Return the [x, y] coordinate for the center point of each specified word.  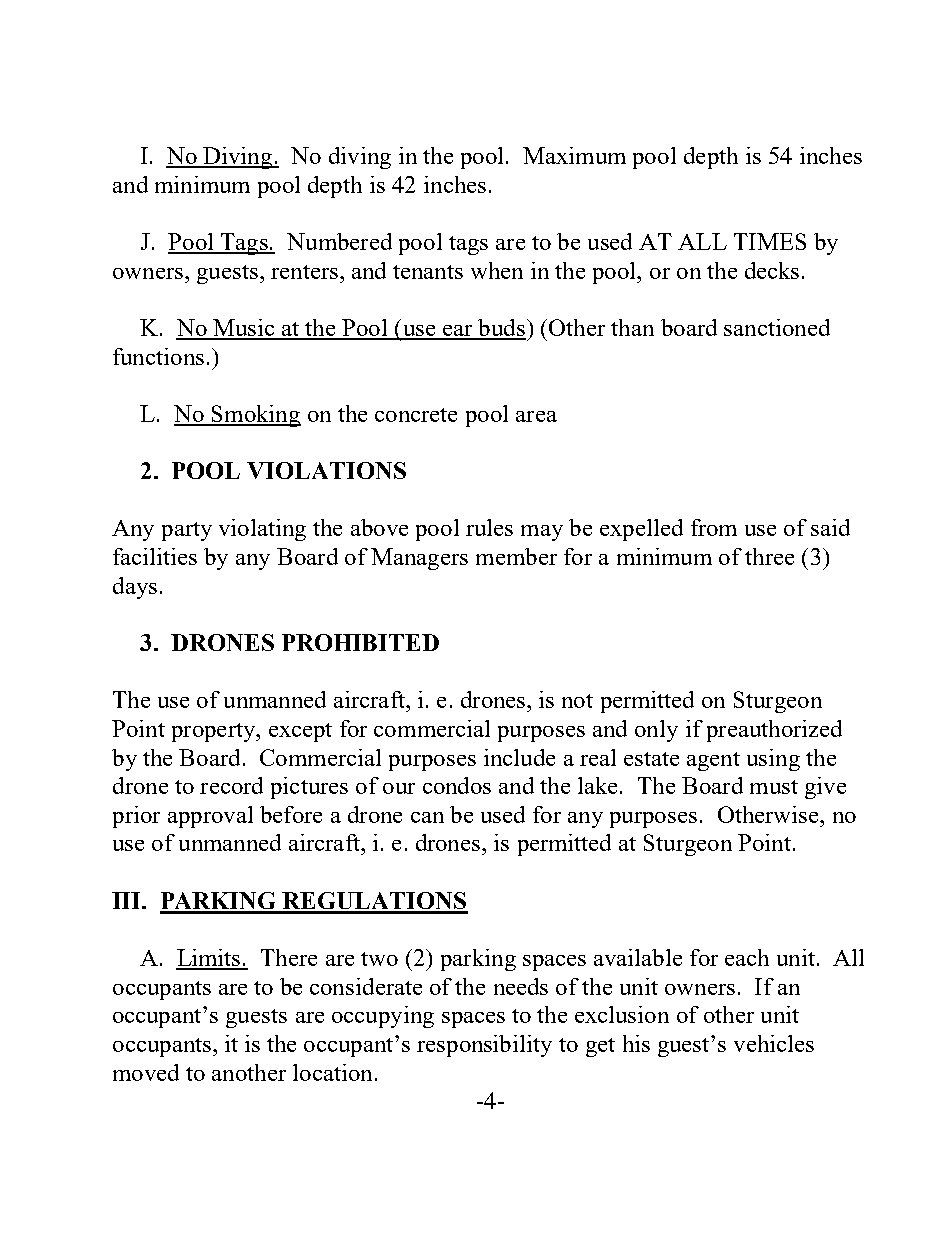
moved [146, 1072]
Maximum [574, 155]
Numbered [339, 241]
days [135, 588]
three [769, 556]
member [516, 556]
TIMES [770, 241]
